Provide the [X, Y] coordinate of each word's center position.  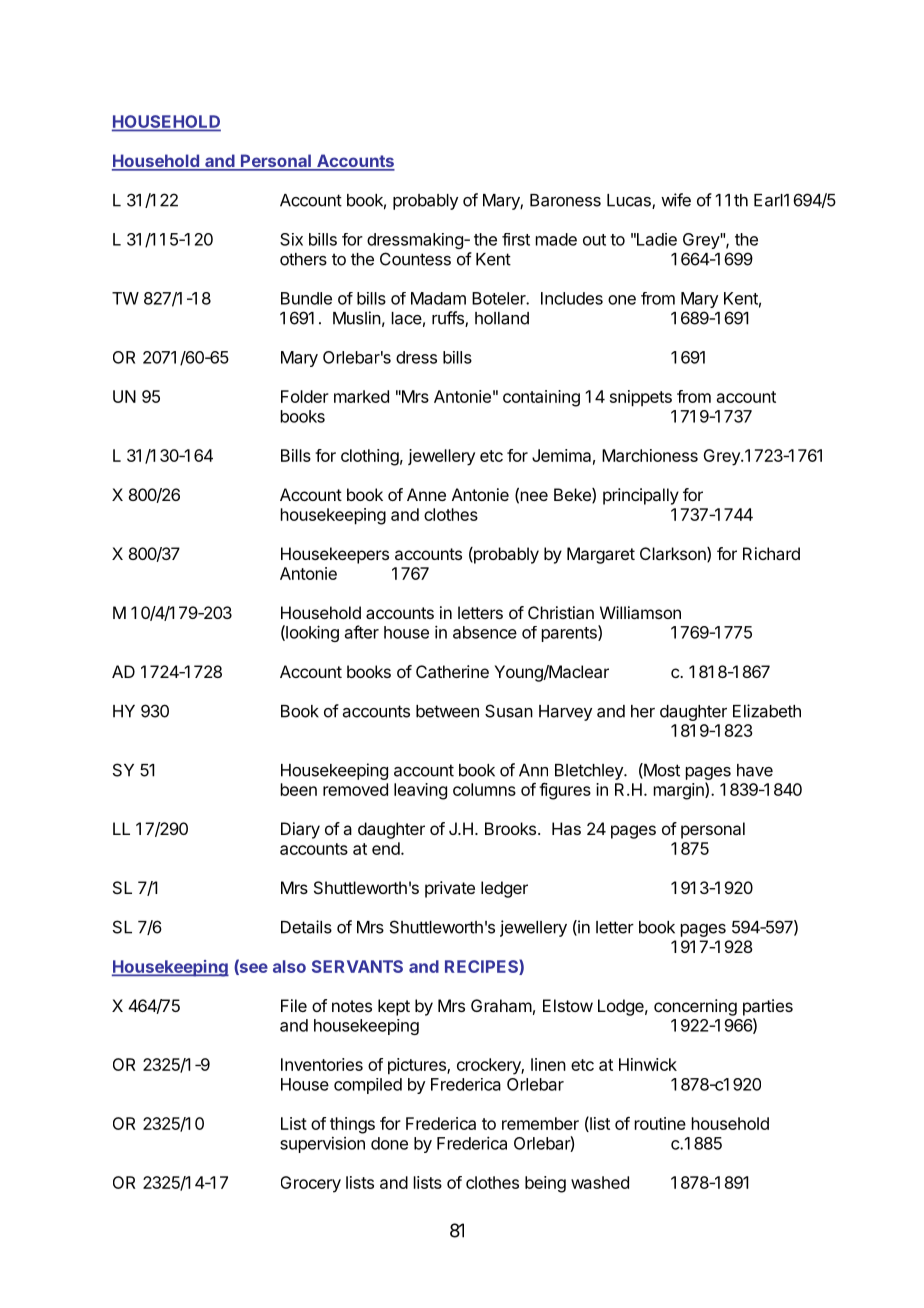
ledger [504, 889]
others [303, 259]
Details [306, 927]
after [362, 632]
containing [541, 398]
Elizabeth [767, 711]
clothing [370, 457]
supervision [322, 1145]
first [516, 239]
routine [660, 1123]
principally [641, 496]
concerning [695, 1007]
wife [676, 200]
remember [540, 1123]
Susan [509, 711]
